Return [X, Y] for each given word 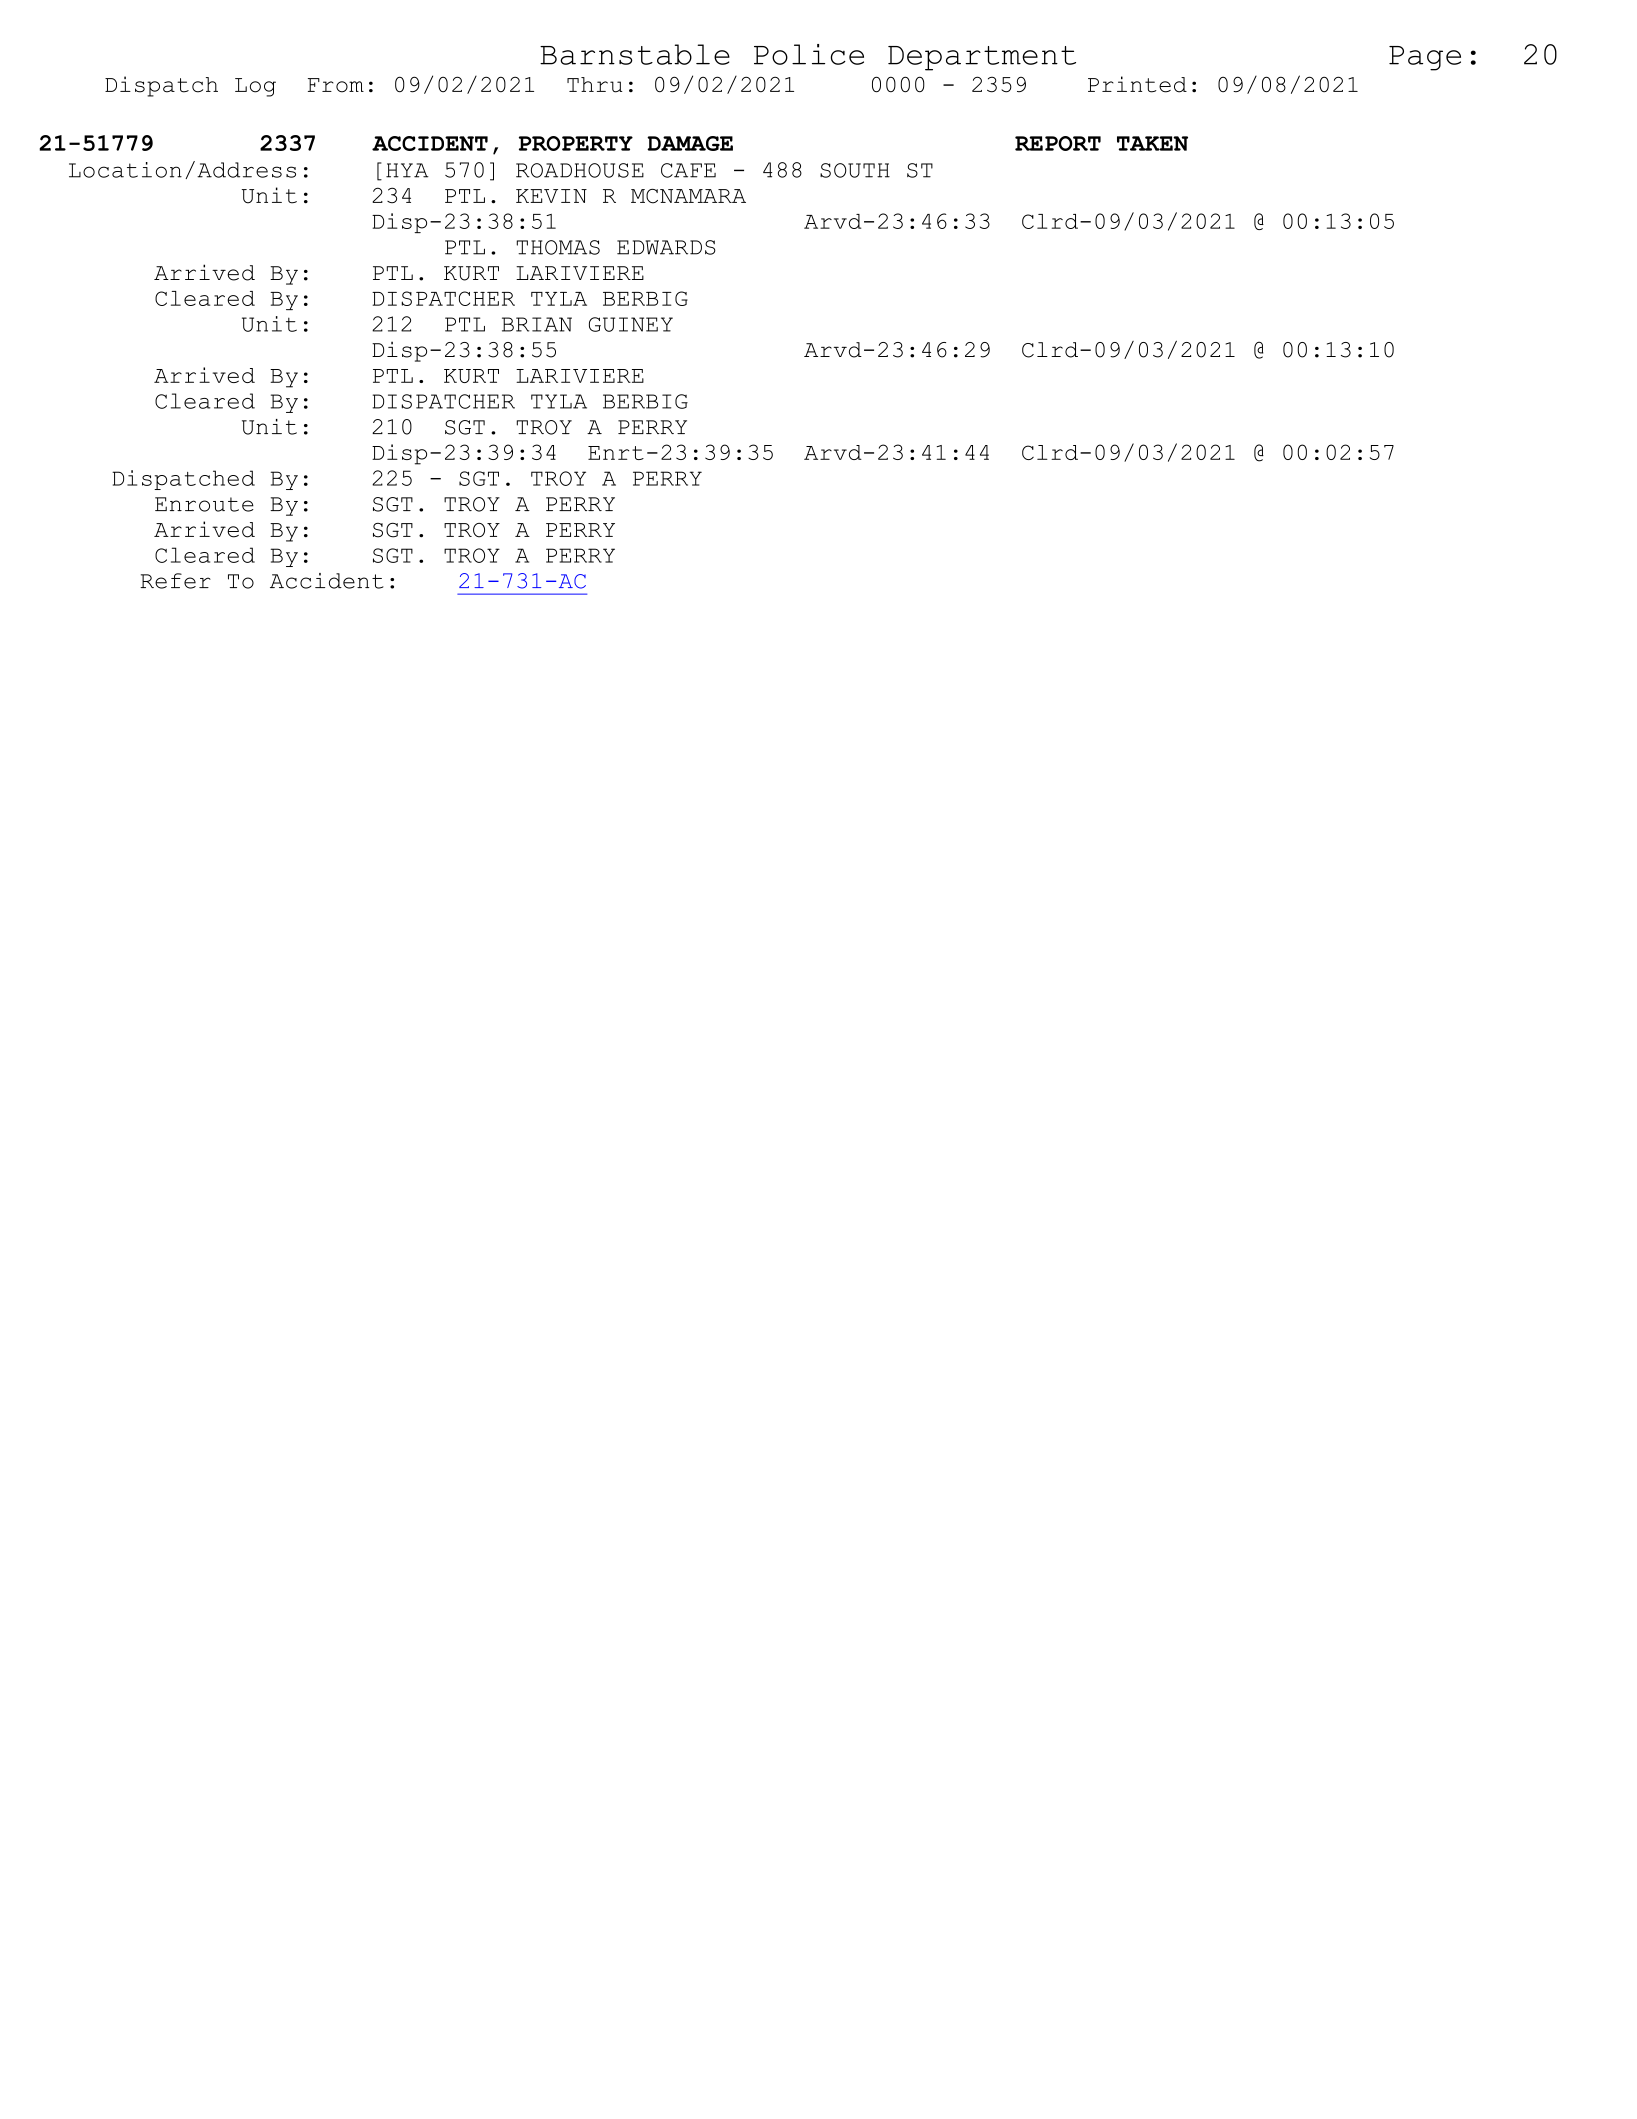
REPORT [1058, 143]
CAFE [688, 170]
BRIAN [537, 324]
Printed [1137, 84]
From [336, 85]
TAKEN [1152, 143]
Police [809, 54]
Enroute [204, 504]
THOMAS [558, 247]
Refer [175, 581]
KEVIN [551, 196]
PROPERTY [576, 143]
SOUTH [855, 170]
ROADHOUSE [580, 170]
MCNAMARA [688, 196]
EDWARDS [666, 247]
